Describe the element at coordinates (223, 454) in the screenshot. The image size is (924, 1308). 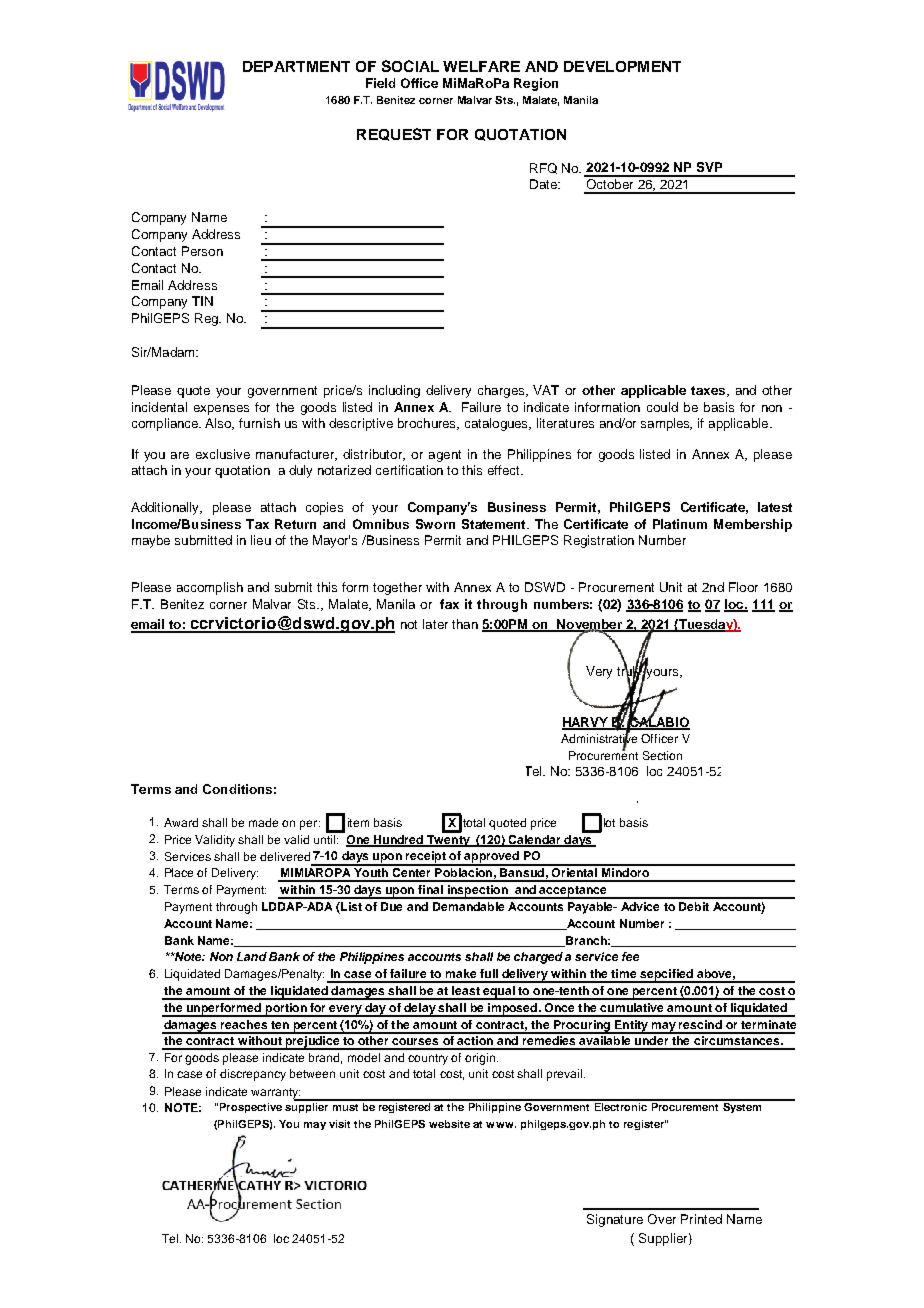
I see `exclusive` at that location.
